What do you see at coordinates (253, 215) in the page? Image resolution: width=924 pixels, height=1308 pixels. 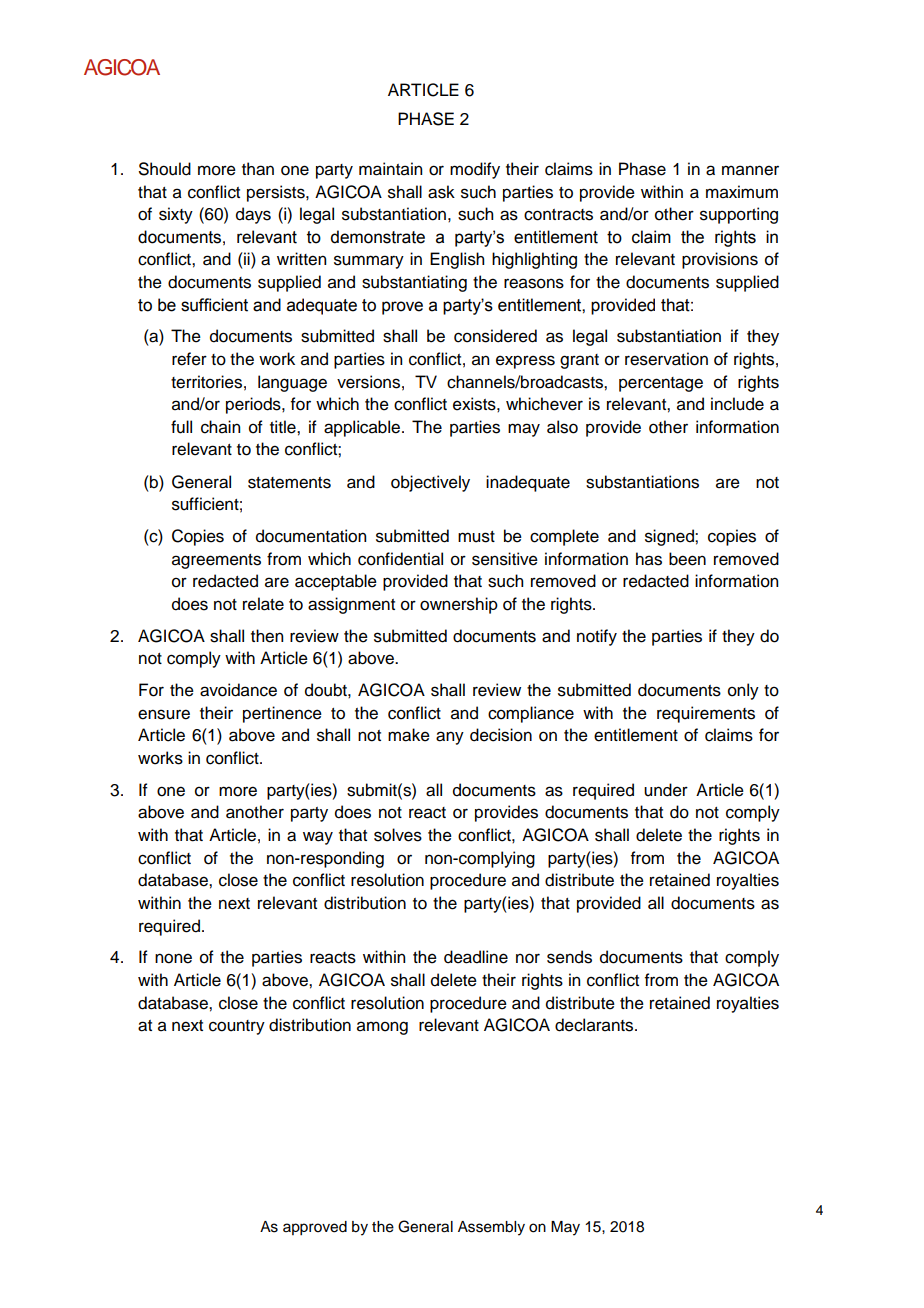 I see `days` at bounding box center [253, 215].
